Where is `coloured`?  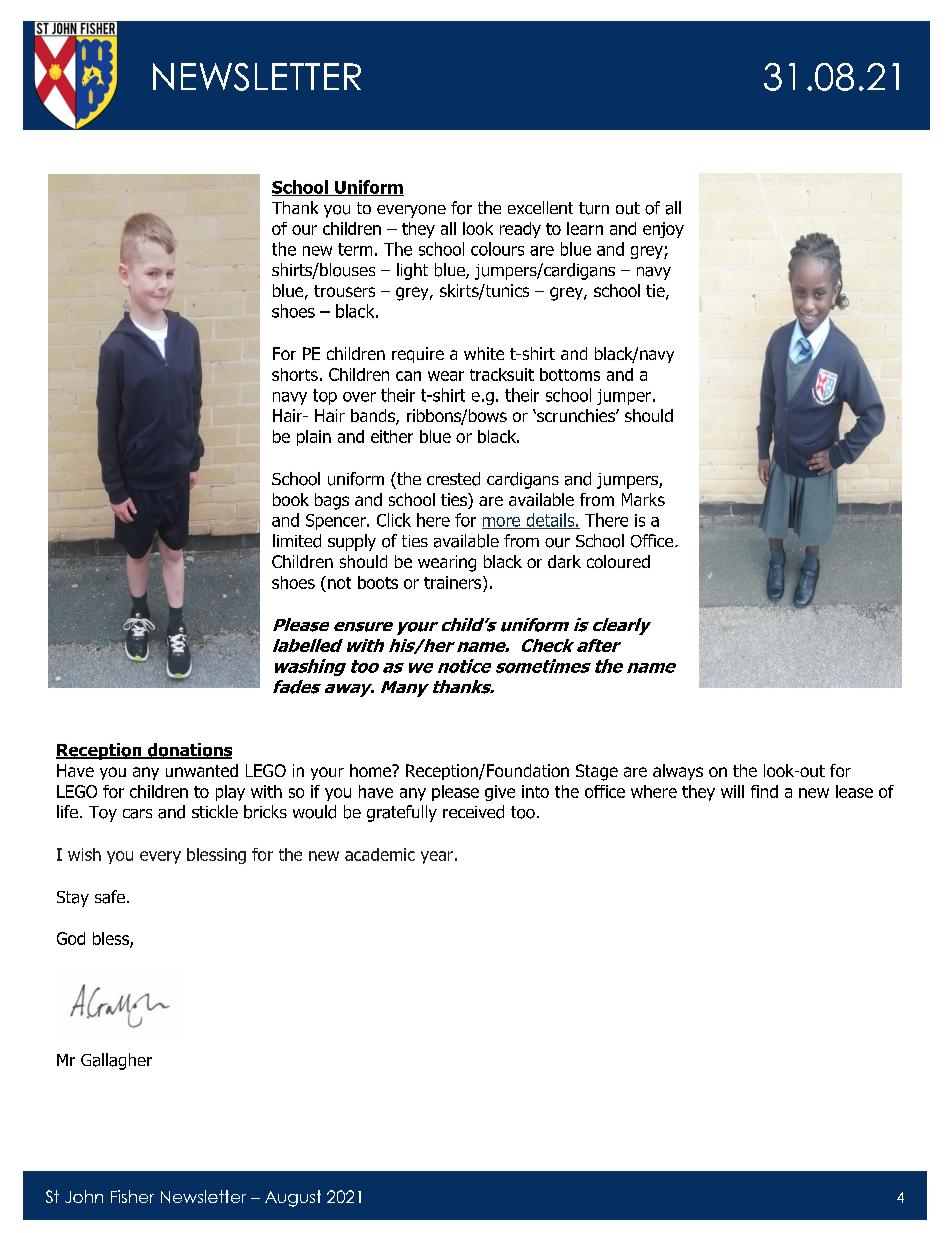 coloured is located at coordinates (618, 561).
